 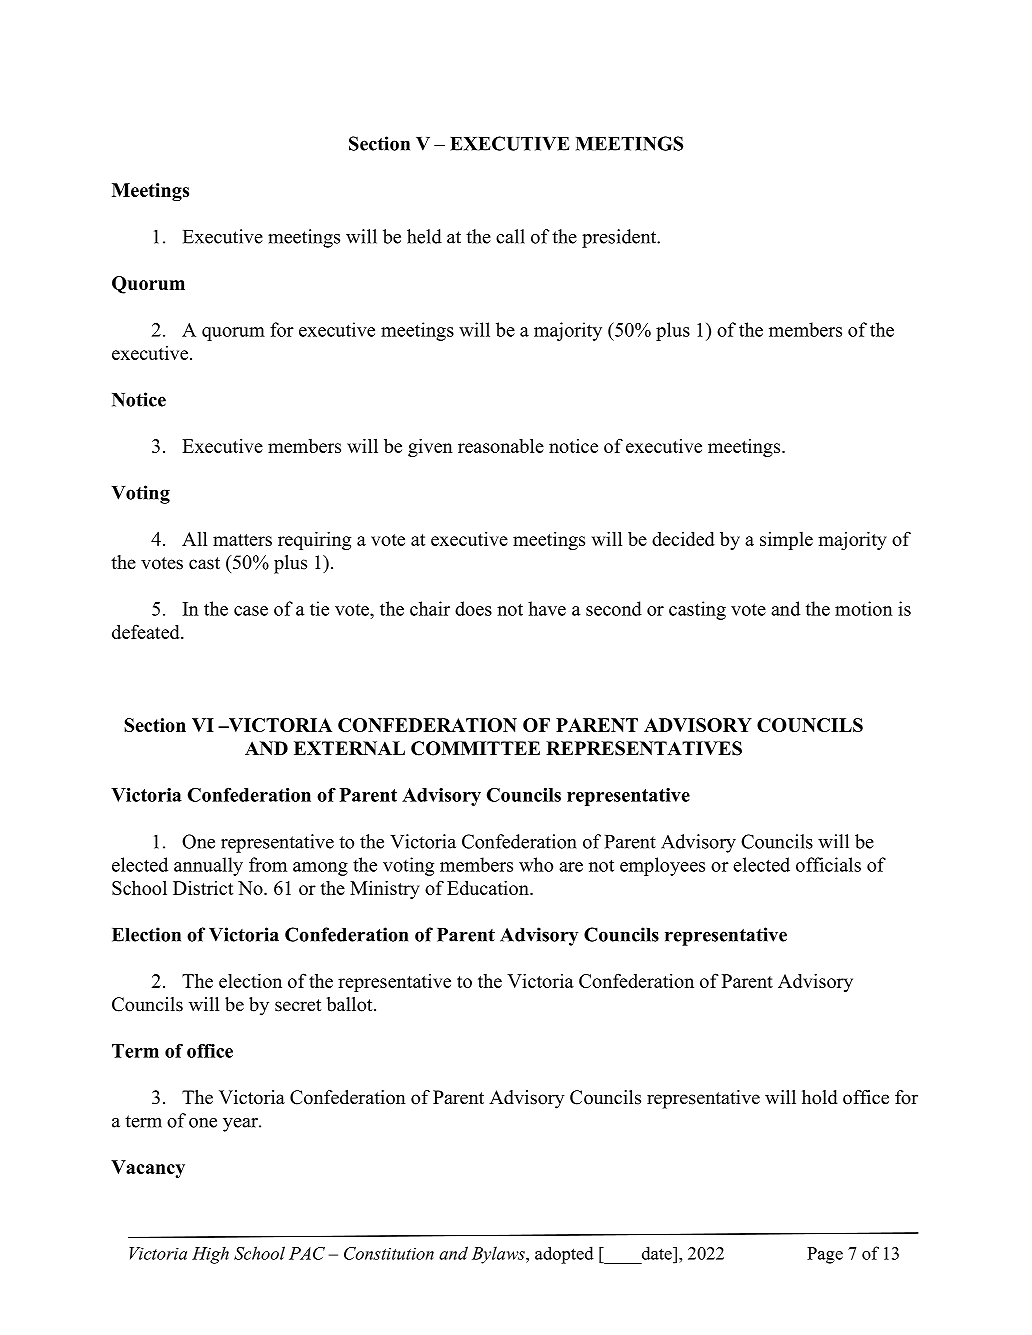 I want to click on case, so click(x=251, y=611).
